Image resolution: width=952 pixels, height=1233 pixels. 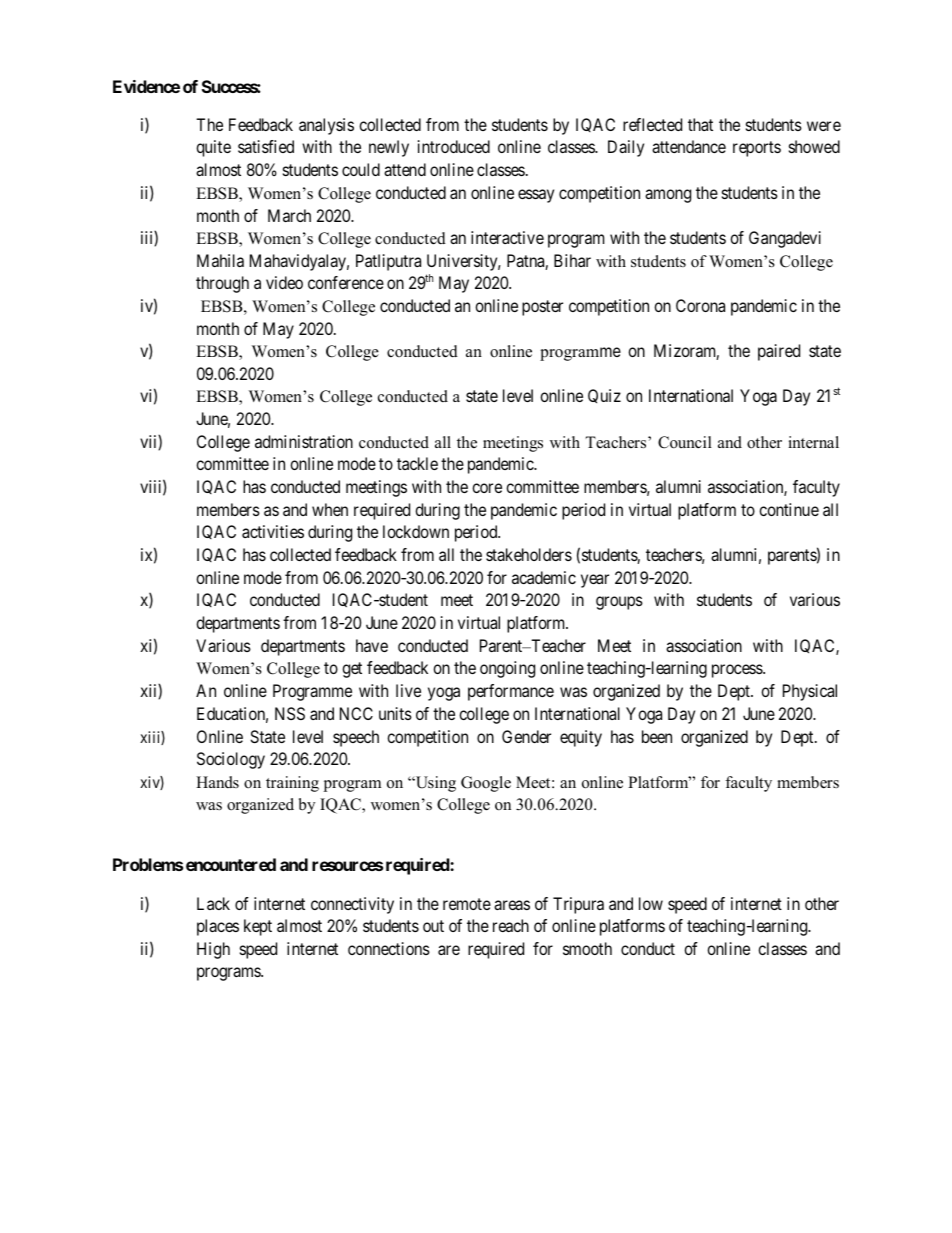 I want to click on been, so click(x=657, y=736).
